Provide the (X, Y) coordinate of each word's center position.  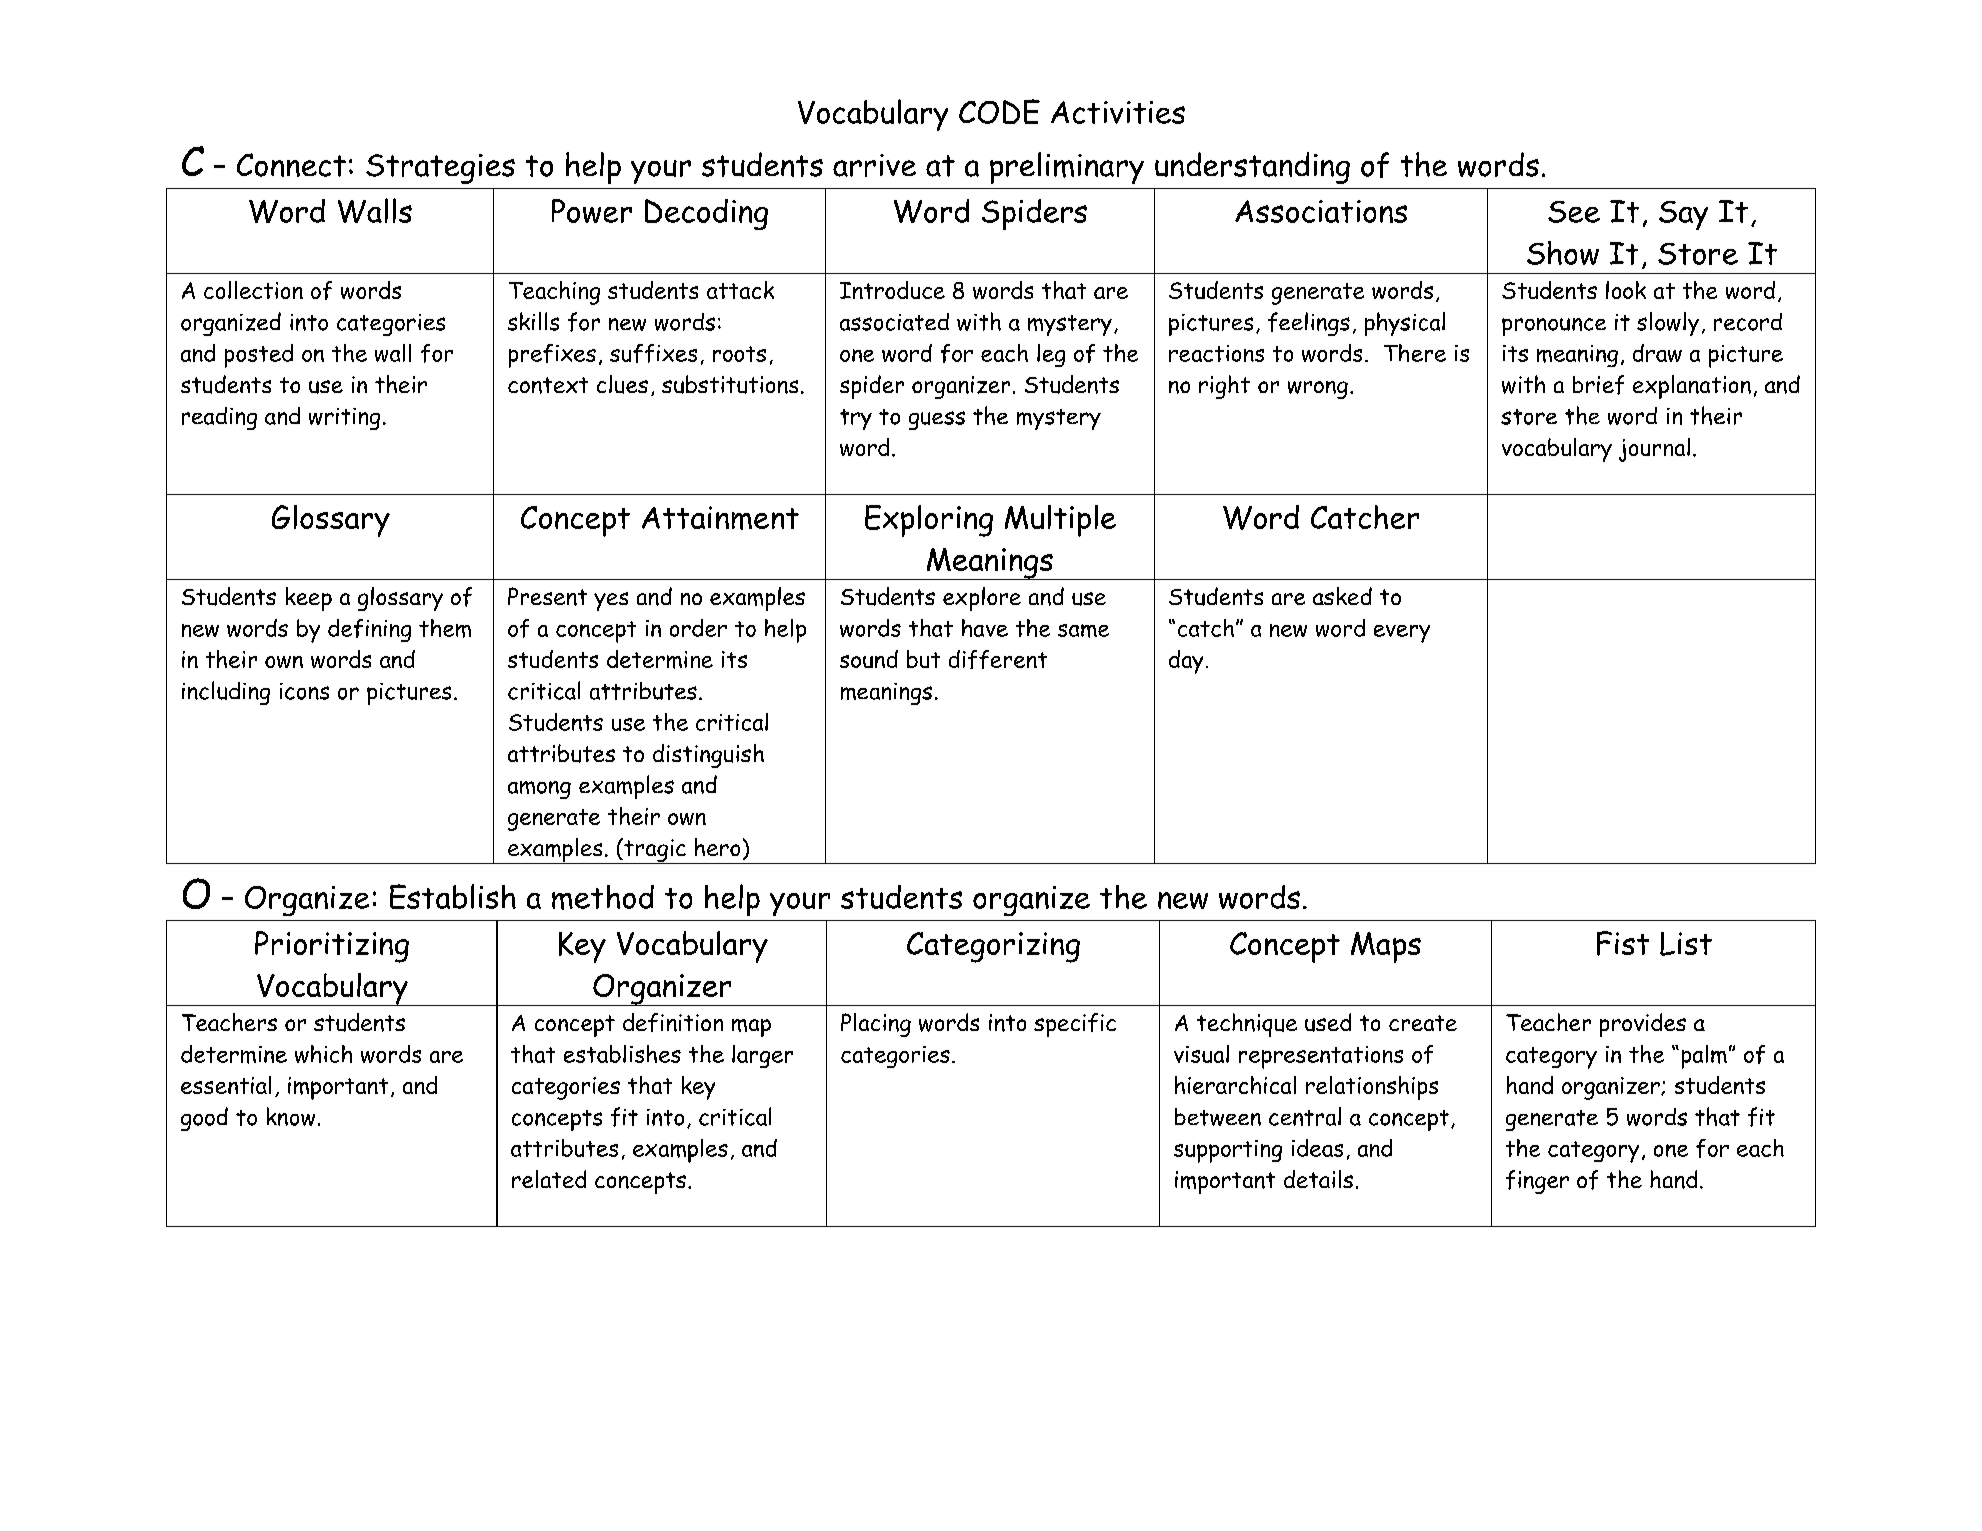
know (291, 1116)
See (1574, 212)
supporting (1228, 1151)
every (1402, 634)
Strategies (440, 169)
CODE (999, 111)
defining (369, 630)
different (998, 659)
